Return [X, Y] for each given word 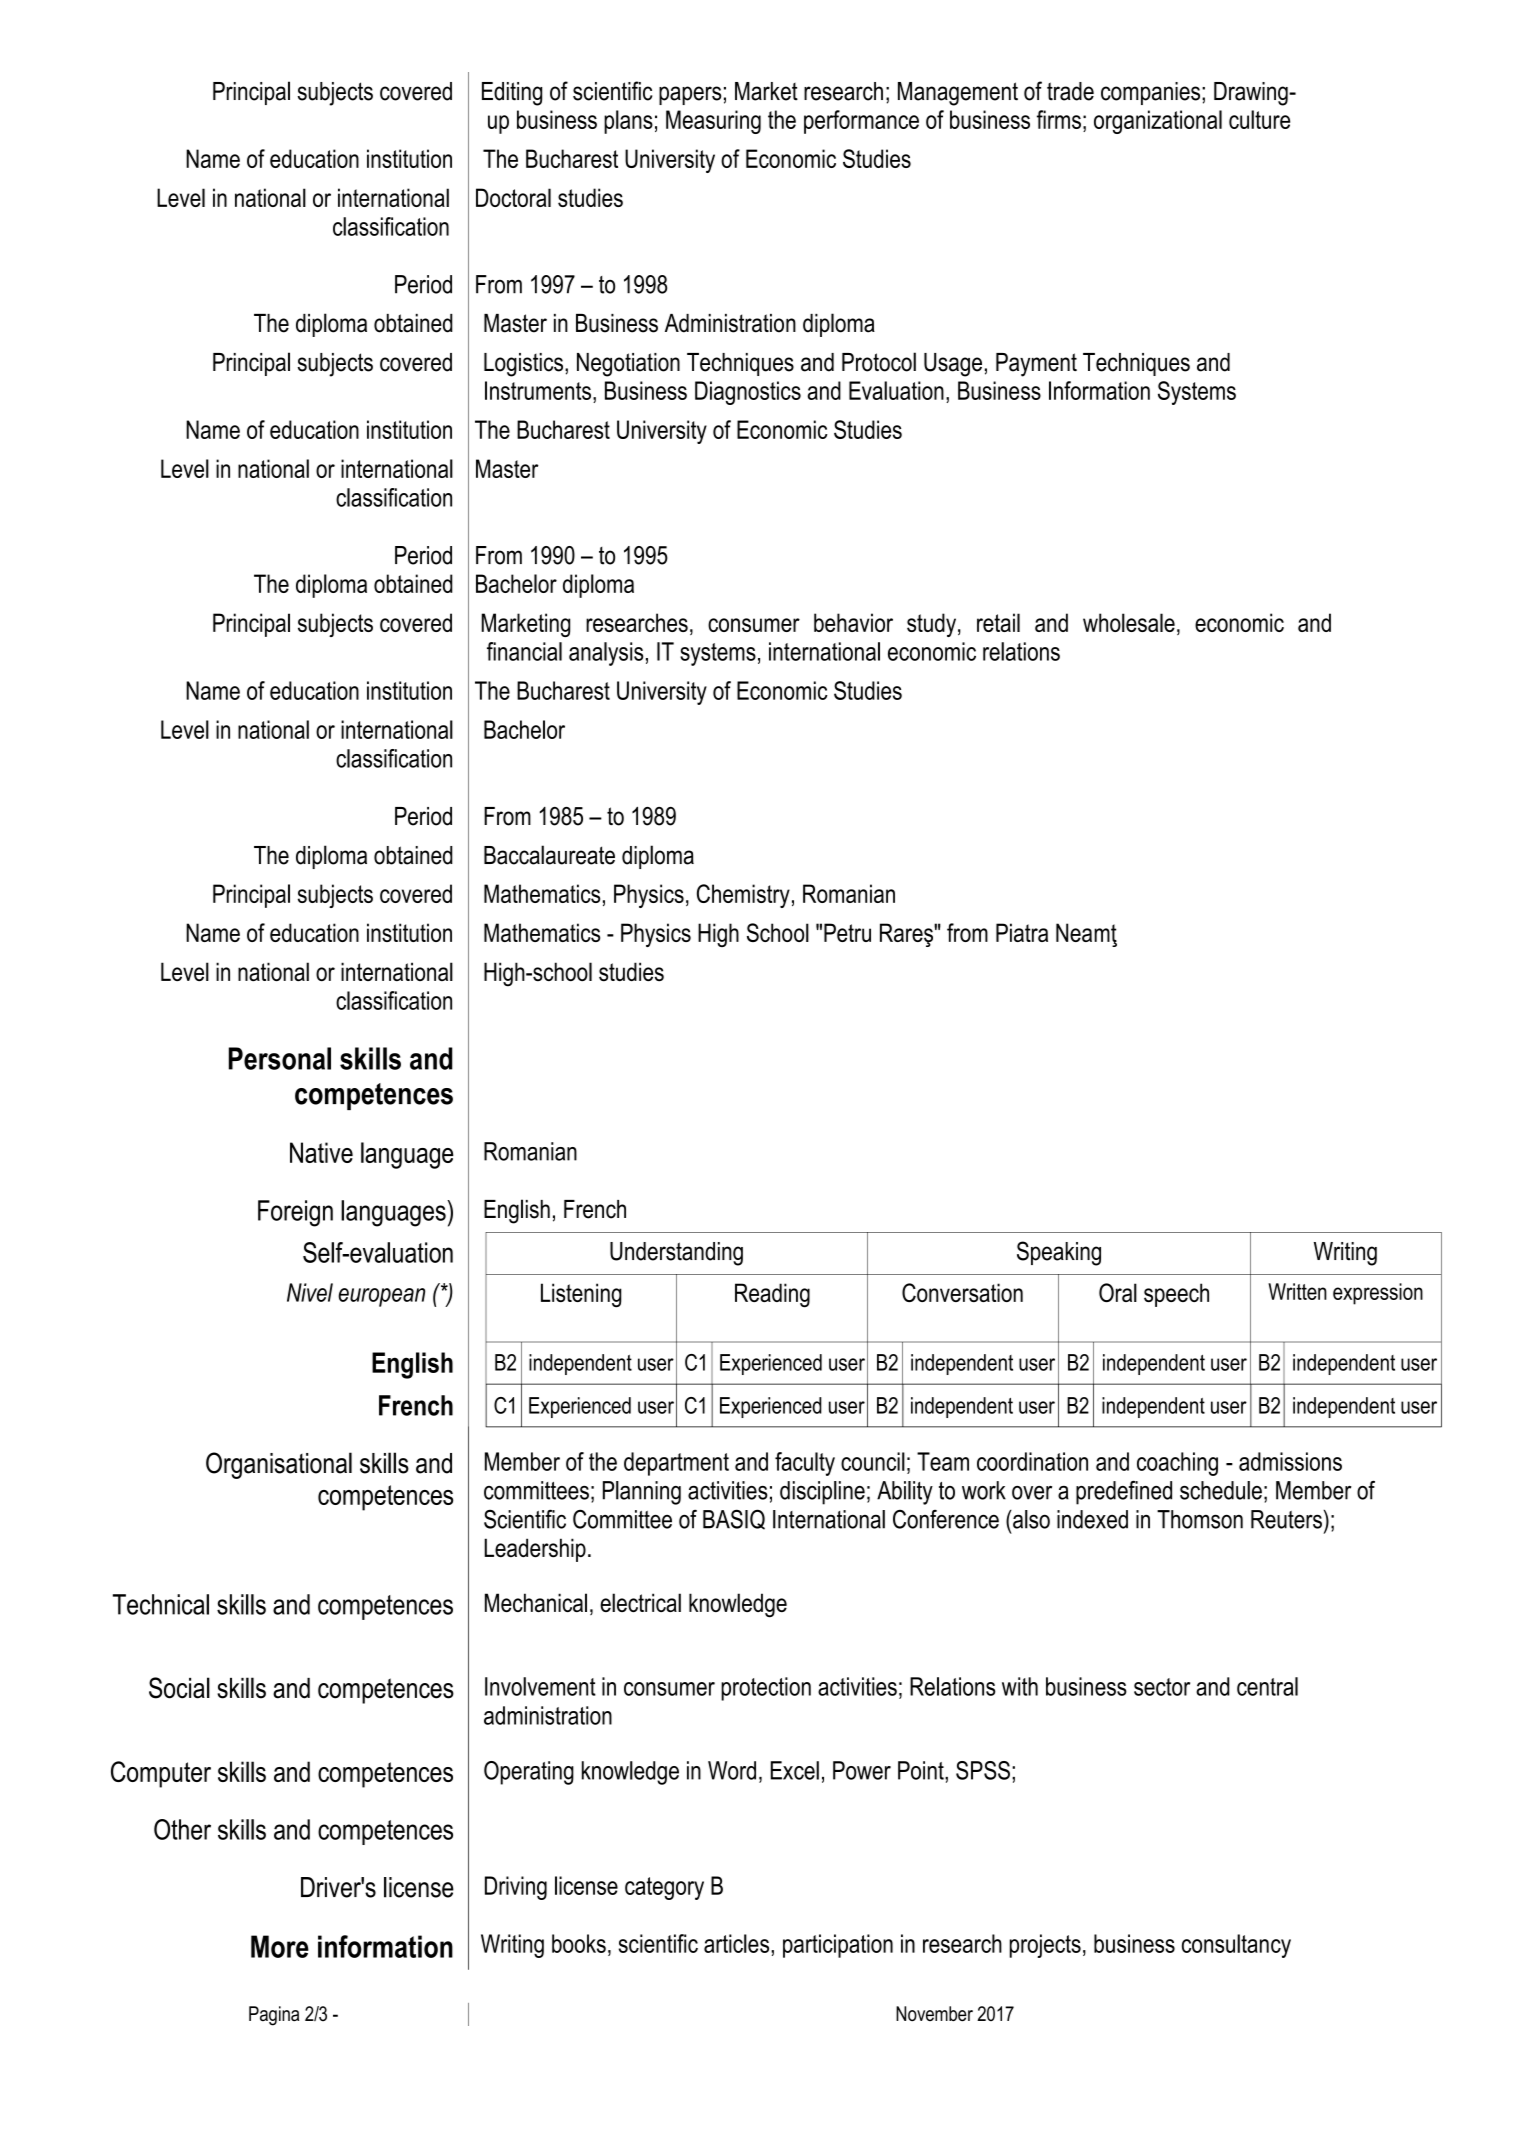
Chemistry [743, 896]
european [381, 1297]
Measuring [713, 122]
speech [1176, 1295]
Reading [772, 1295]
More [280, 1946]
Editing [512, 94]
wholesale [1129, 622]
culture [1259, 119]
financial [524, 651]
